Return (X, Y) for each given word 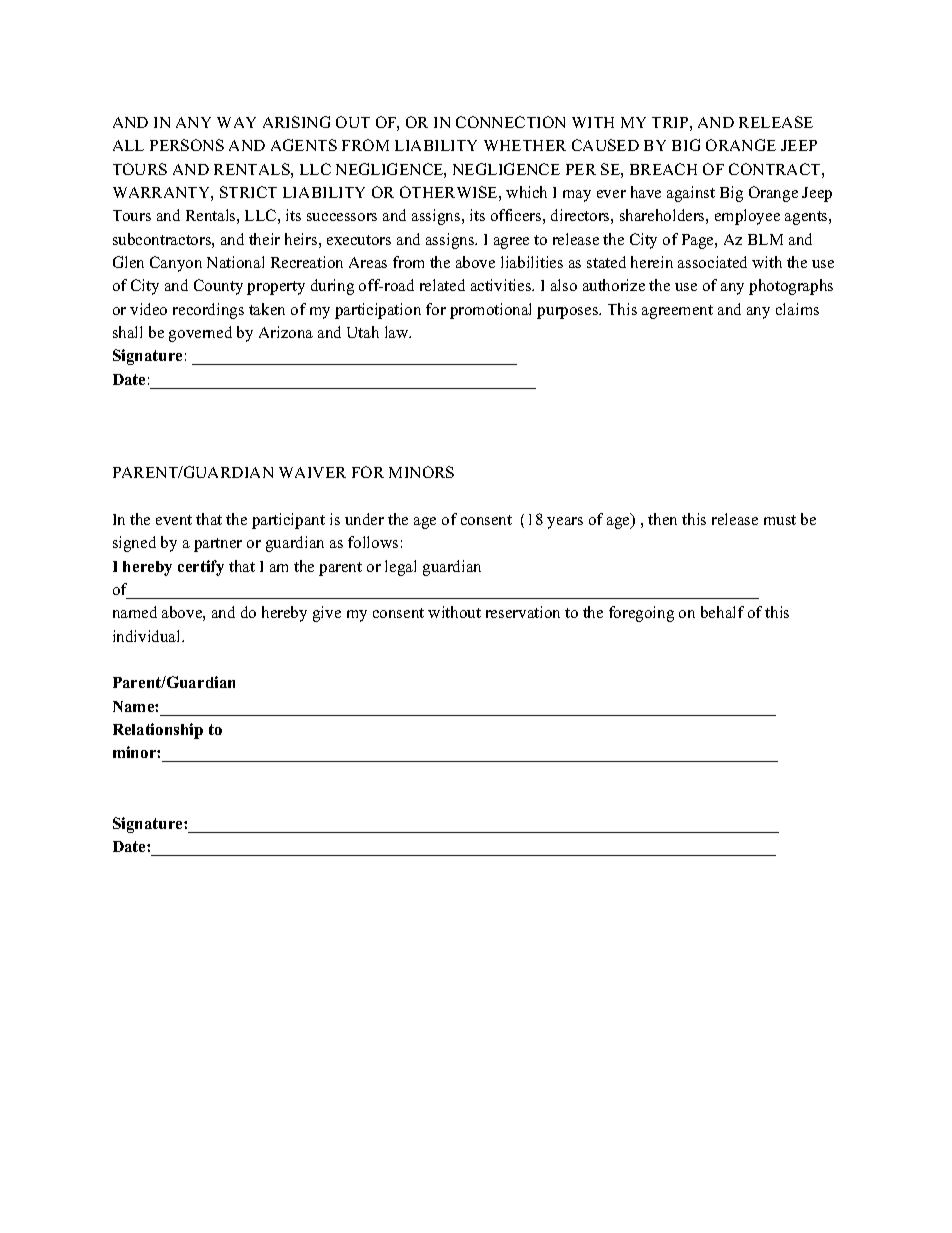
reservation (523, 612)
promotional (490, 311)
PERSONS (187, 145)
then (662, 519)
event (174, 520)
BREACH (663, 169)
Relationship (158, 731)
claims (797, 309)
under (364, 519)
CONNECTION (510, 122)
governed (200, 334)
